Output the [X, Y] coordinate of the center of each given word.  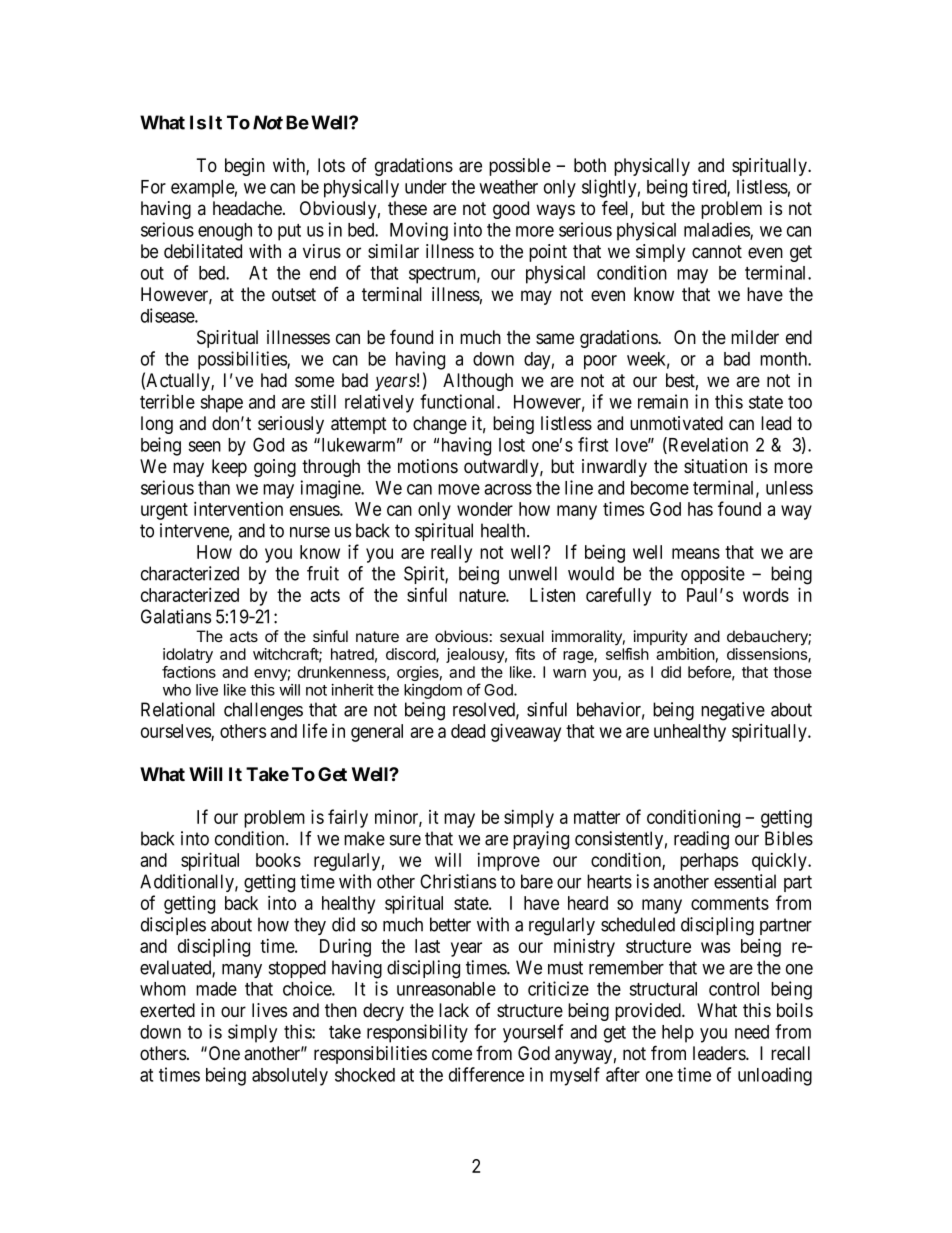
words [766, 595]
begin [245, 167]
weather [508, 187]
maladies [717, 230]
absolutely [290, 1077]
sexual [522, 636]
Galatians [176, 616]
